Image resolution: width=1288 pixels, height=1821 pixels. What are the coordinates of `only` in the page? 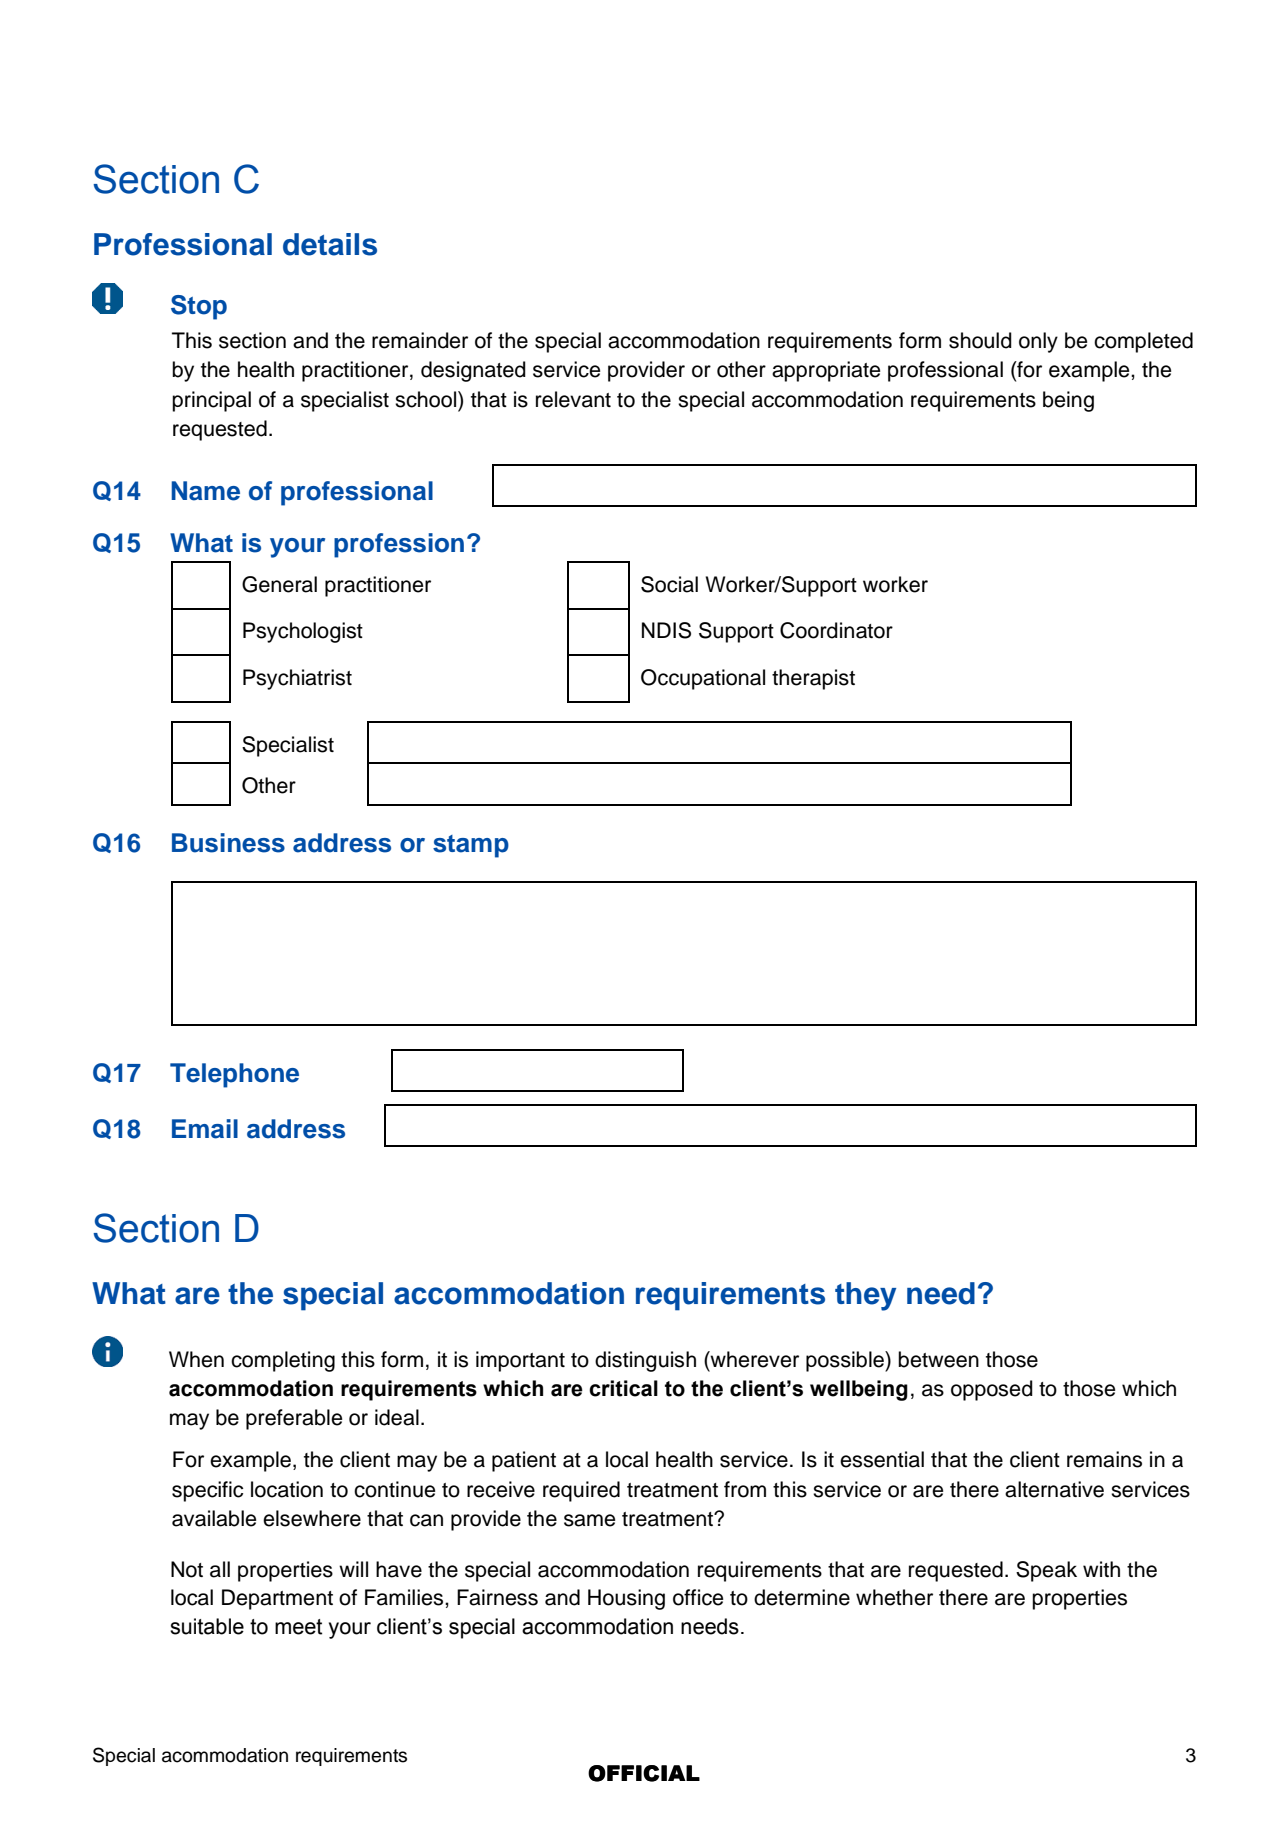 It's located at (1038, 342).
